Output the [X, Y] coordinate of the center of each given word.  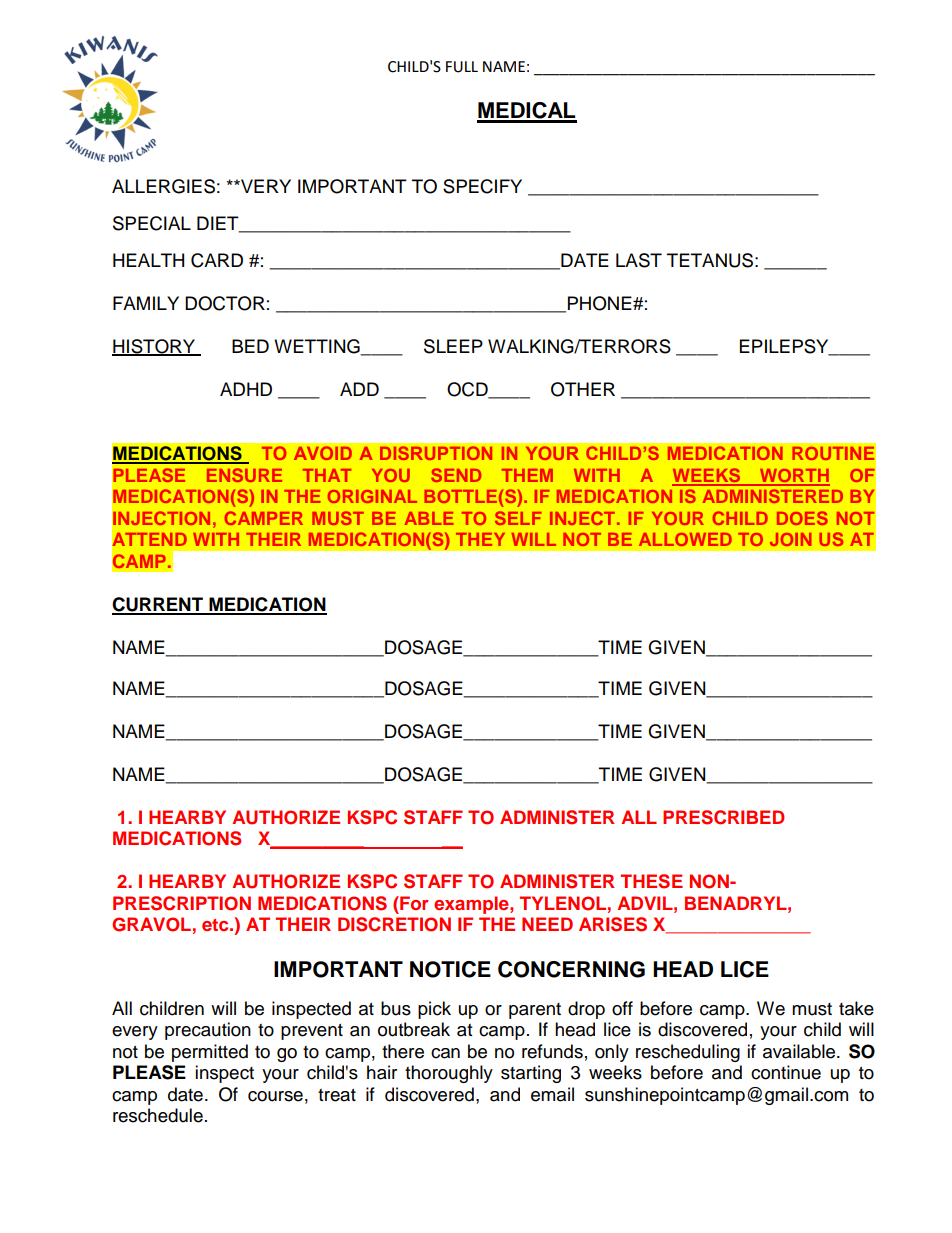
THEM [527, 475]
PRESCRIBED [724, 817]
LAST [639, 260]
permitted [210, 1053]
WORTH [794, 477]
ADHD [246, 389]
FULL [462, 67]
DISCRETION [394, 924]
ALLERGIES [163, 186]
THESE [652, 881]
